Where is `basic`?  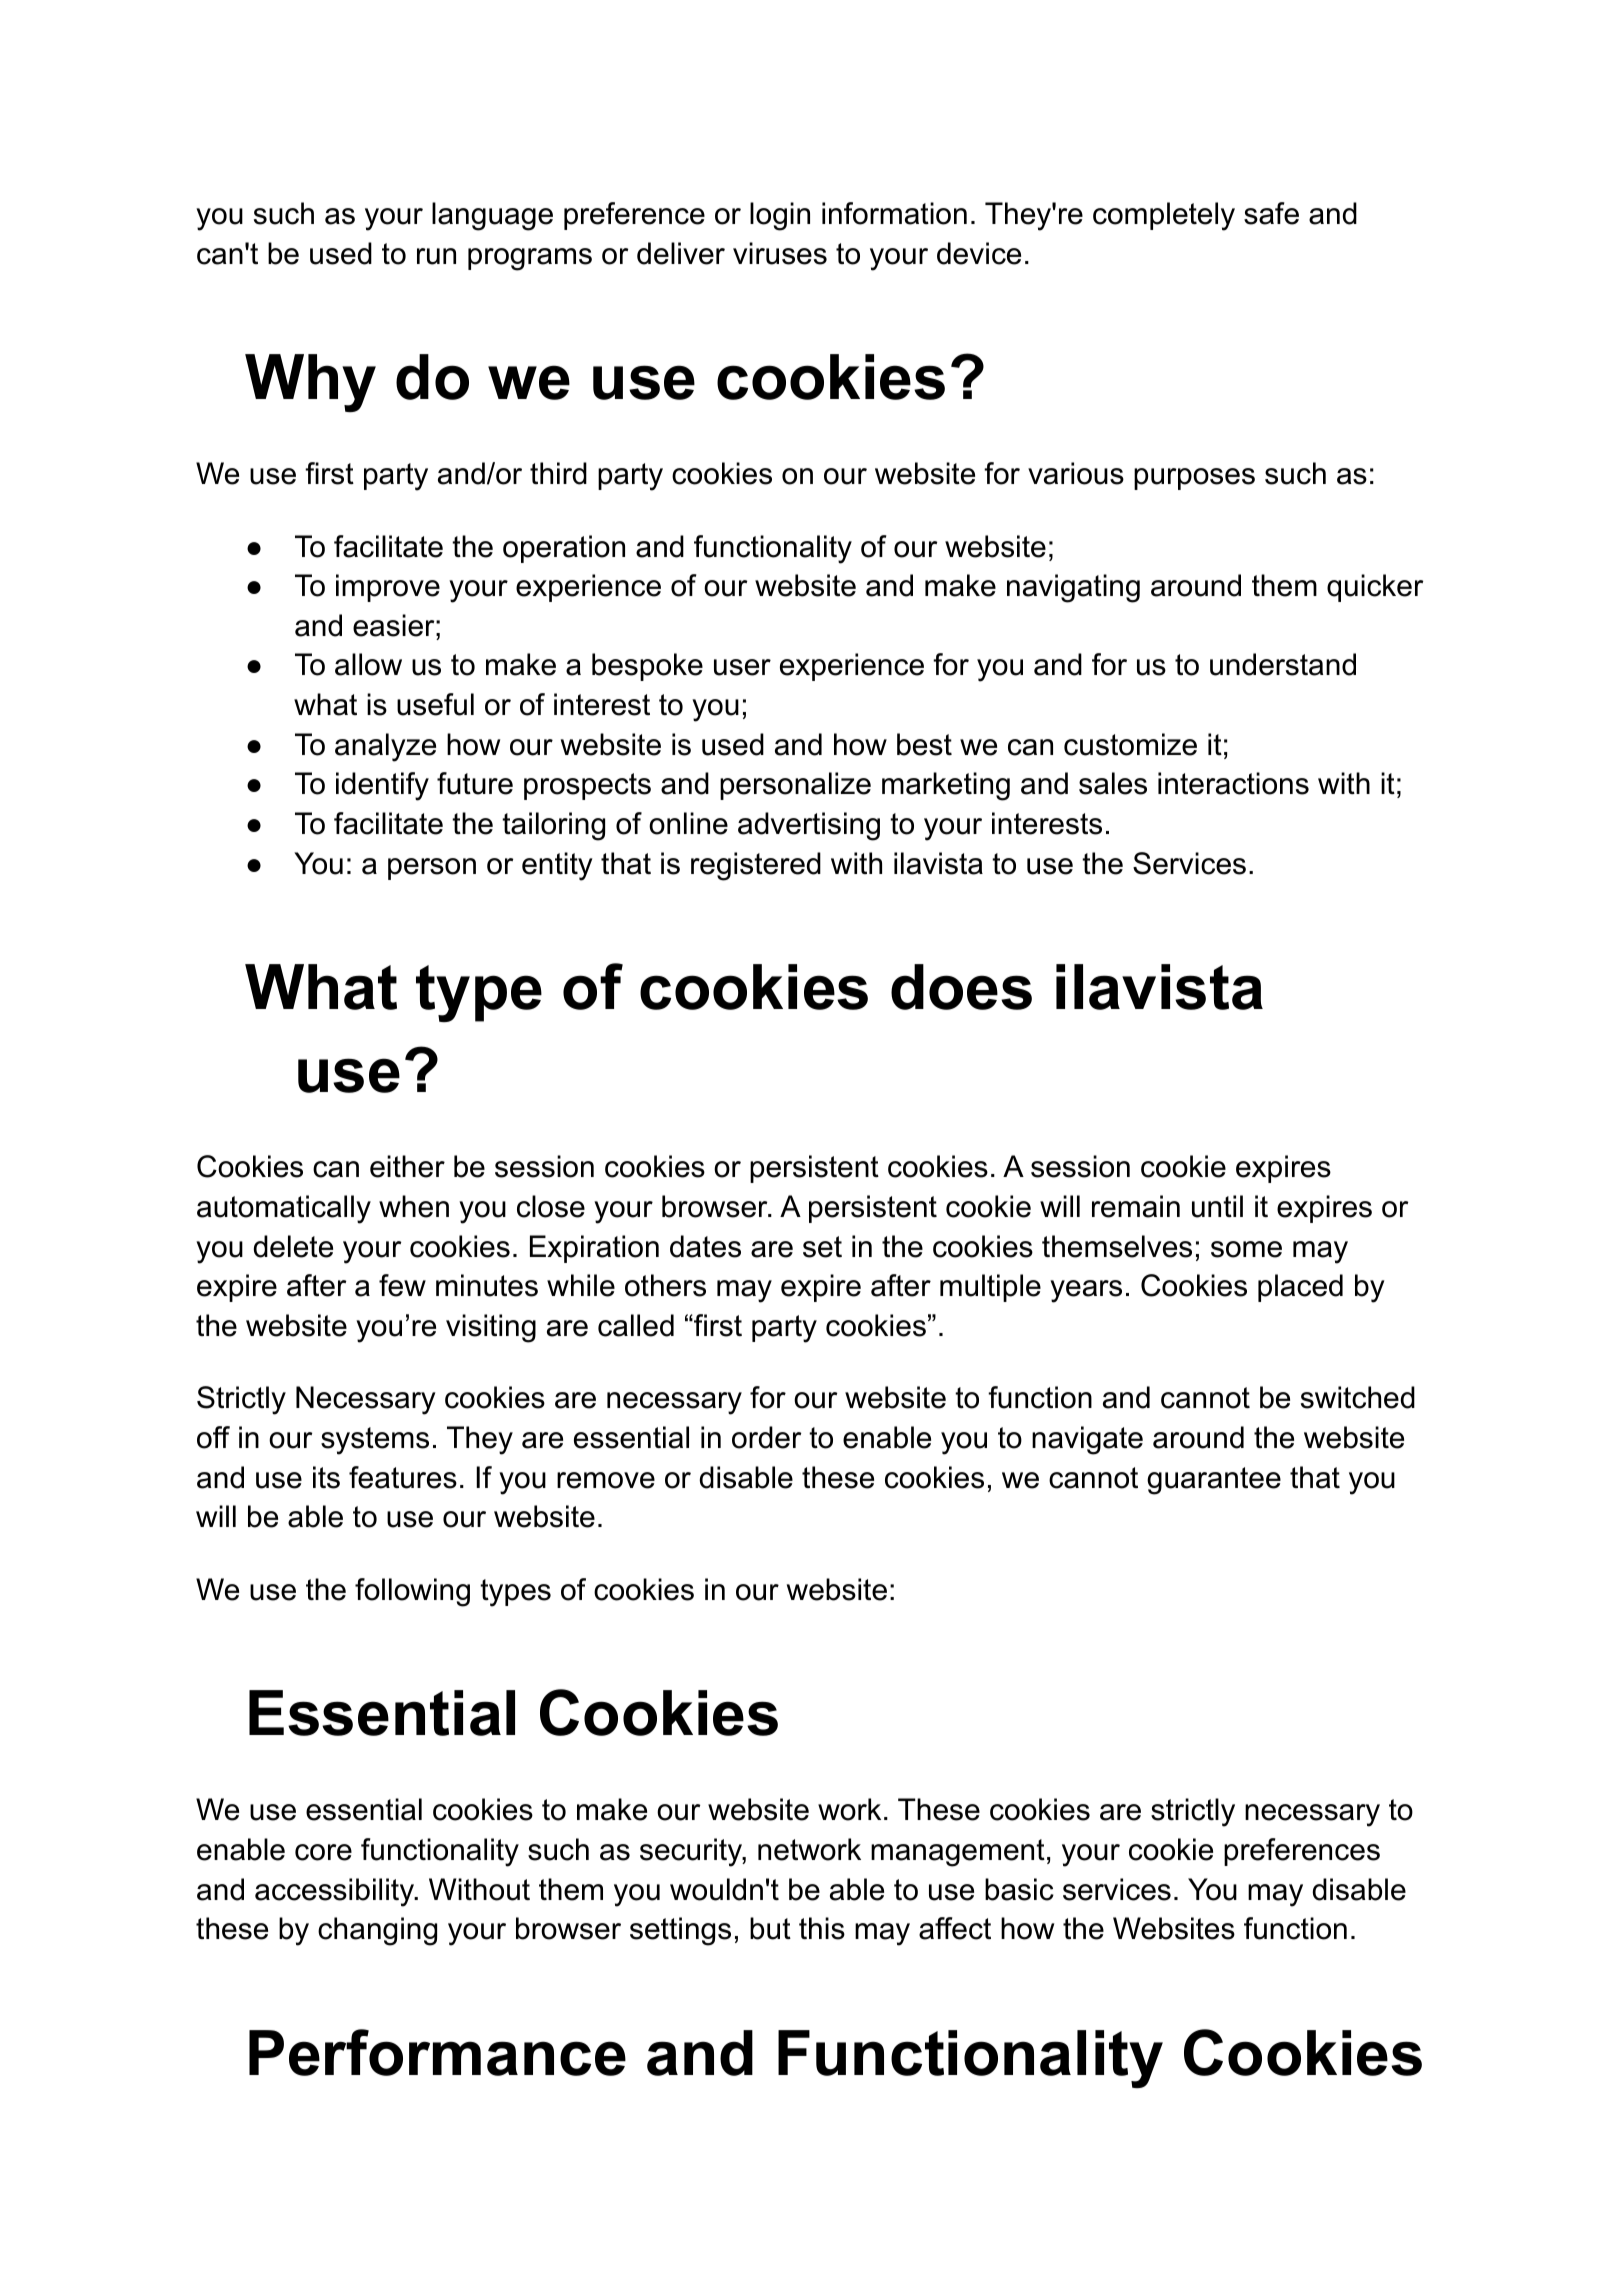
basic is located at coordinates (1019, 1889).
